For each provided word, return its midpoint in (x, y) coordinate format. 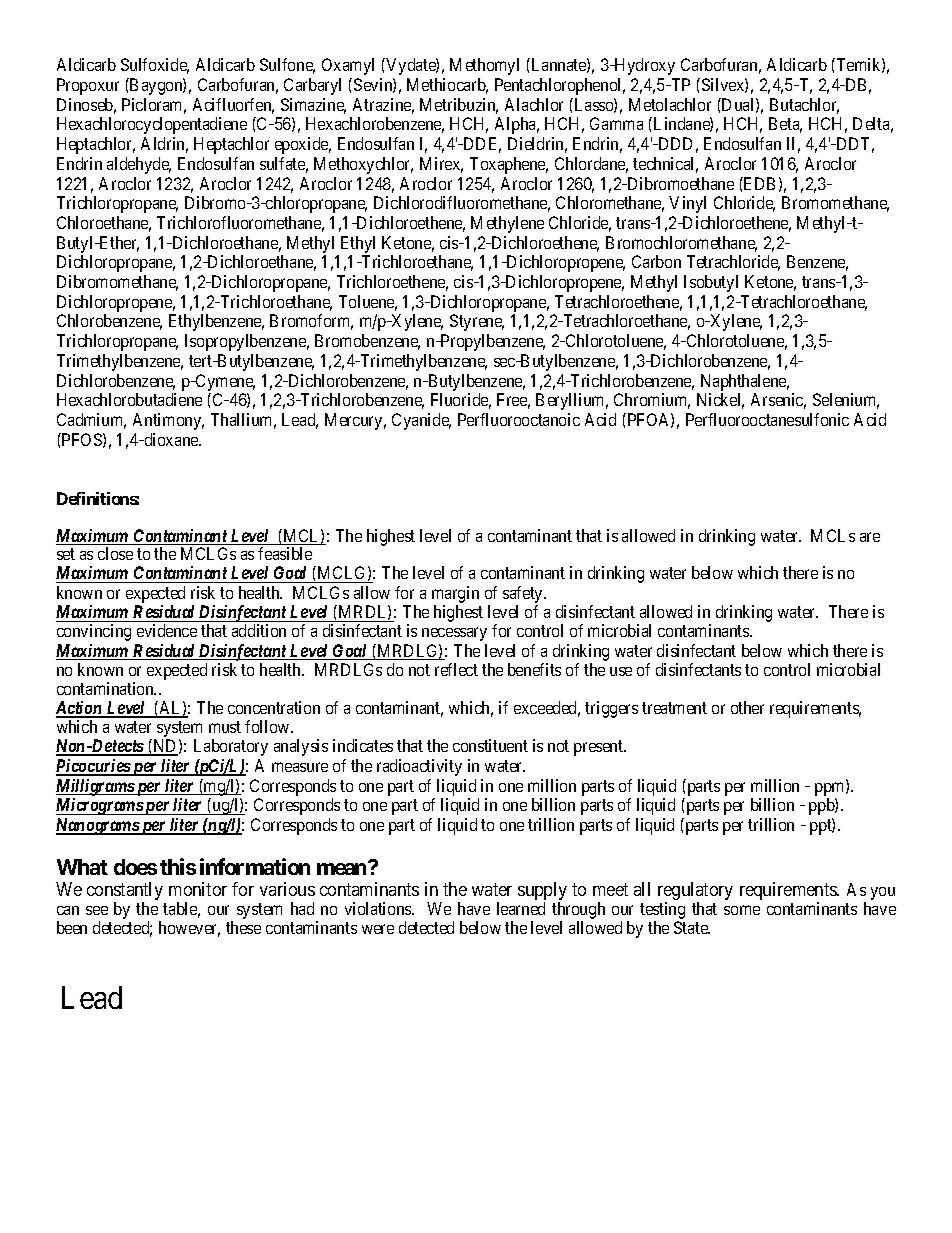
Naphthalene (745, 382)
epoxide (303, 145)
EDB (758, 183)
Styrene (477, 322)
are (870, 537)
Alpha (517, 125)
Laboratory (231, 747)
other (747, 707)
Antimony (168, 421)
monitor (198, 889)
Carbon (656, 261)
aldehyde (139, 165)
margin (455, 596)
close (115, 553)
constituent (490, 745)
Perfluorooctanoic (519, 419)
